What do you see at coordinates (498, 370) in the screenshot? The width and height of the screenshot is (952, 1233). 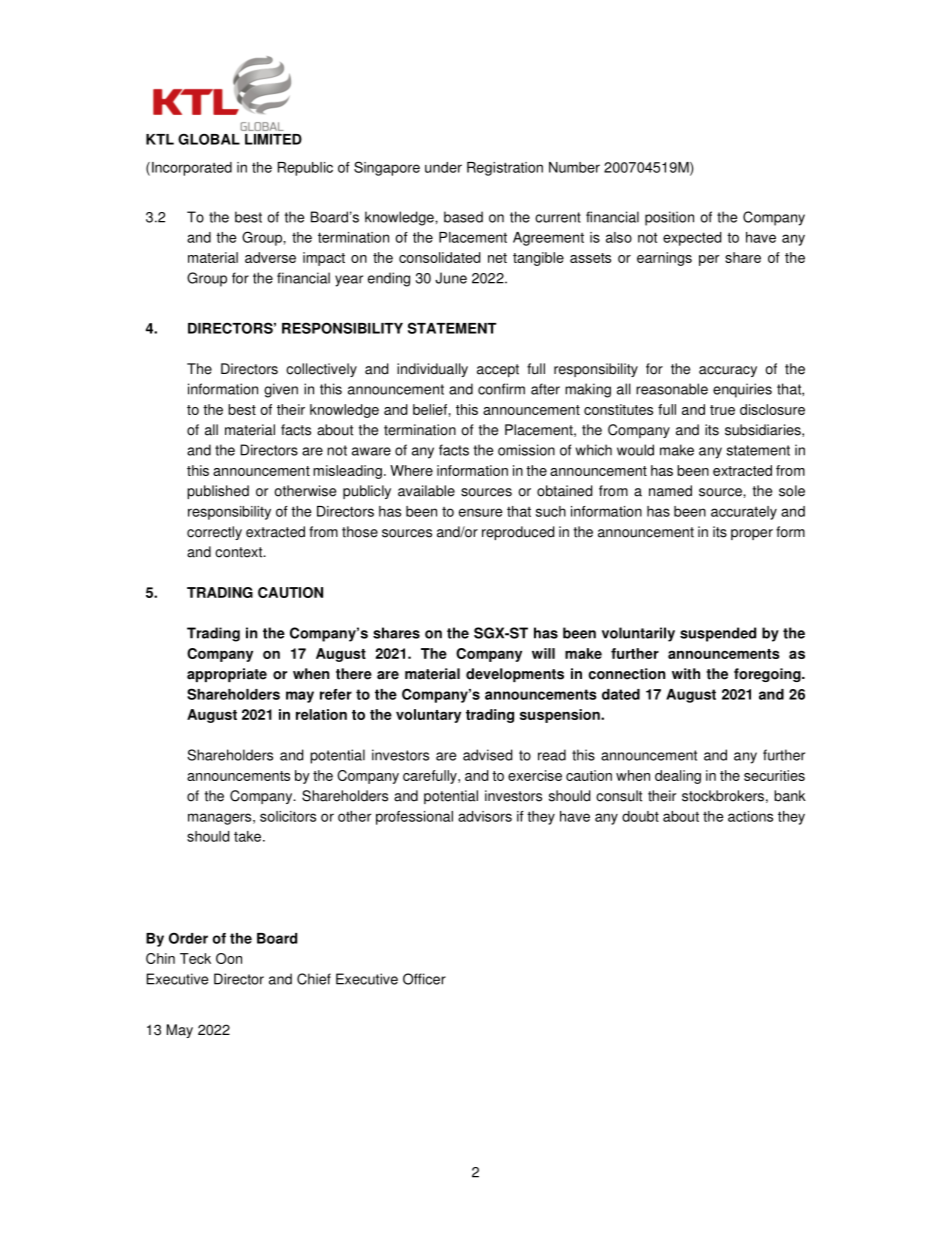 I see `accept` at bounding box center [498, 370].
